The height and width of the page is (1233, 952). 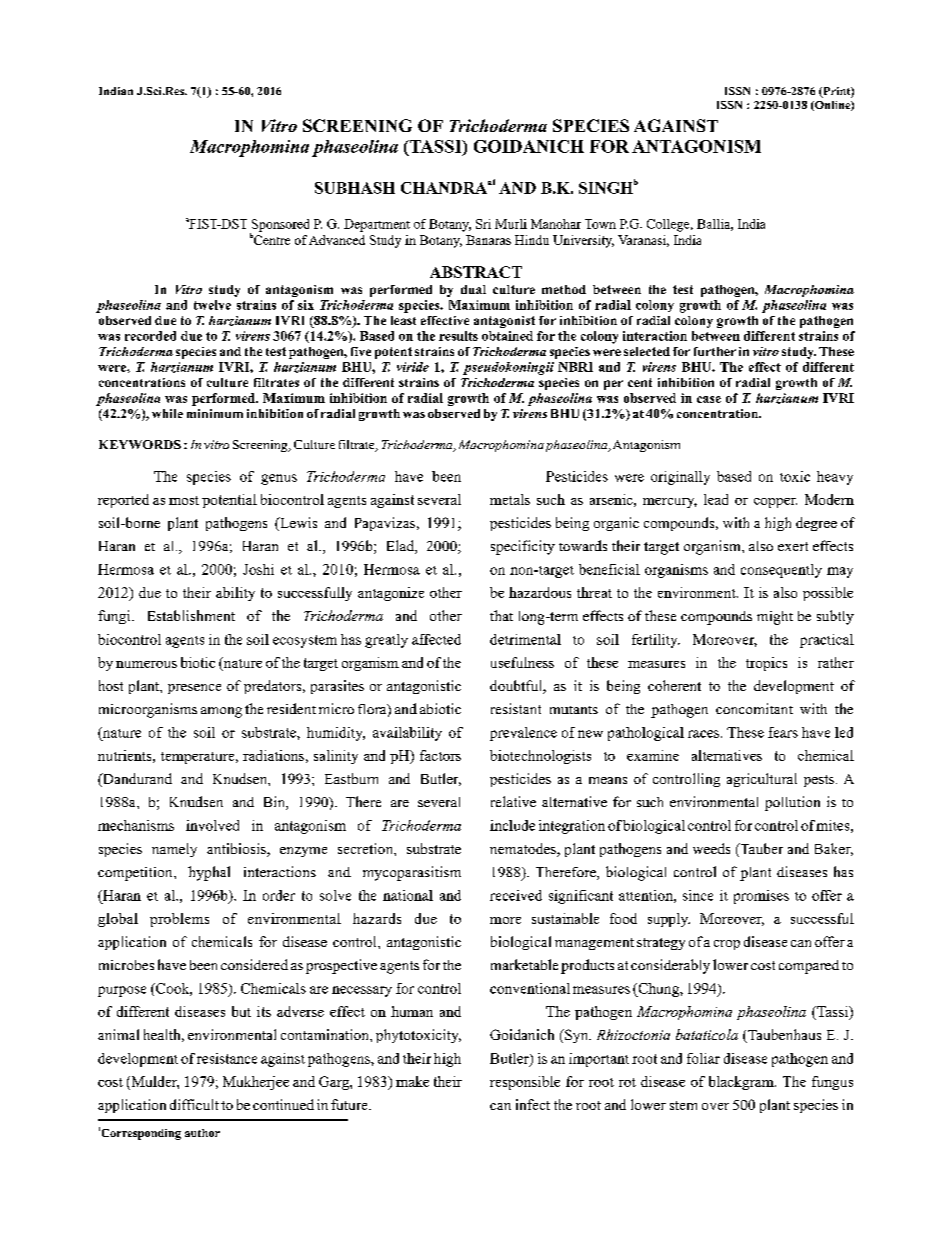 I want to click on infect, so click(x=533, y=1104).
